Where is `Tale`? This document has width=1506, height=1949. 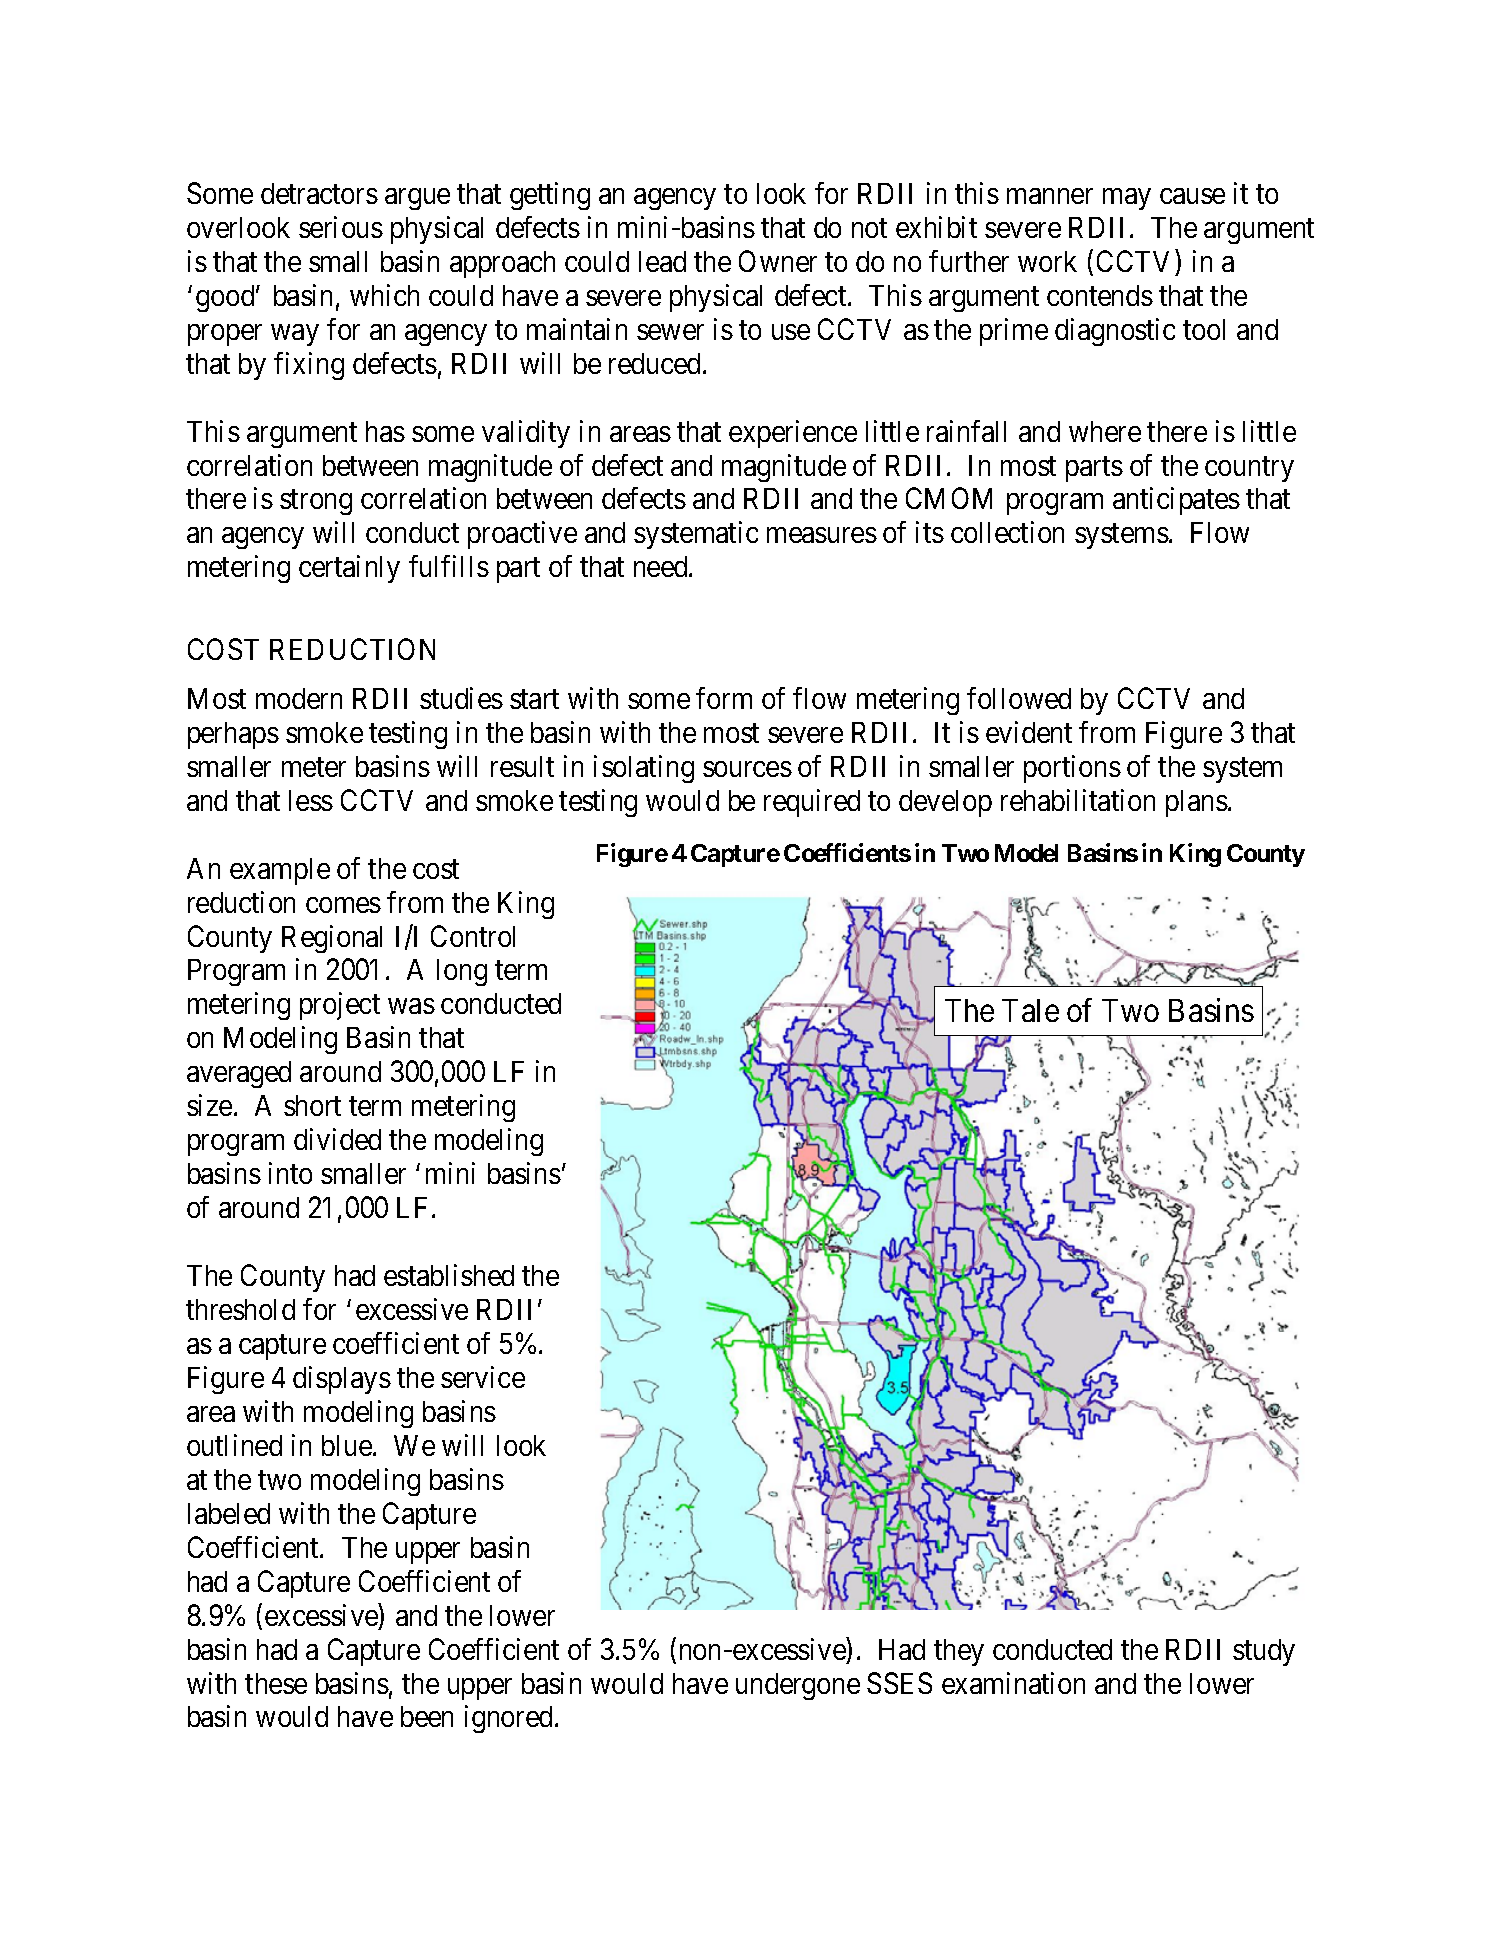
Tale is located at coordinates (1030, 1010).
